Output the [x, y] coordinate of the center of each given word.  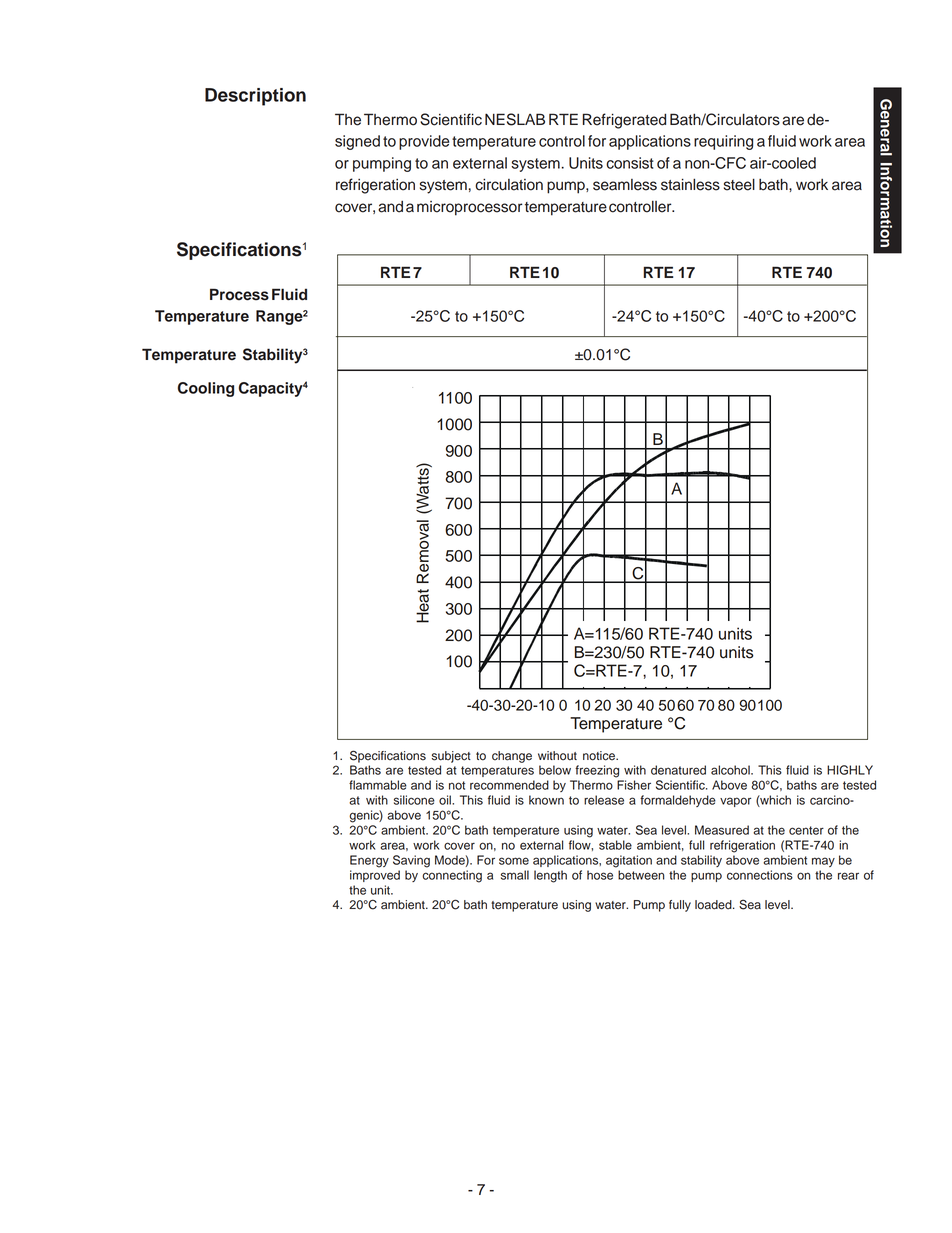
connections [760, 875]
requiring [723, 142]
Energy [369, 861]
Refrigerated [624, 121]
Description [255, 97]
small [515, 875]
